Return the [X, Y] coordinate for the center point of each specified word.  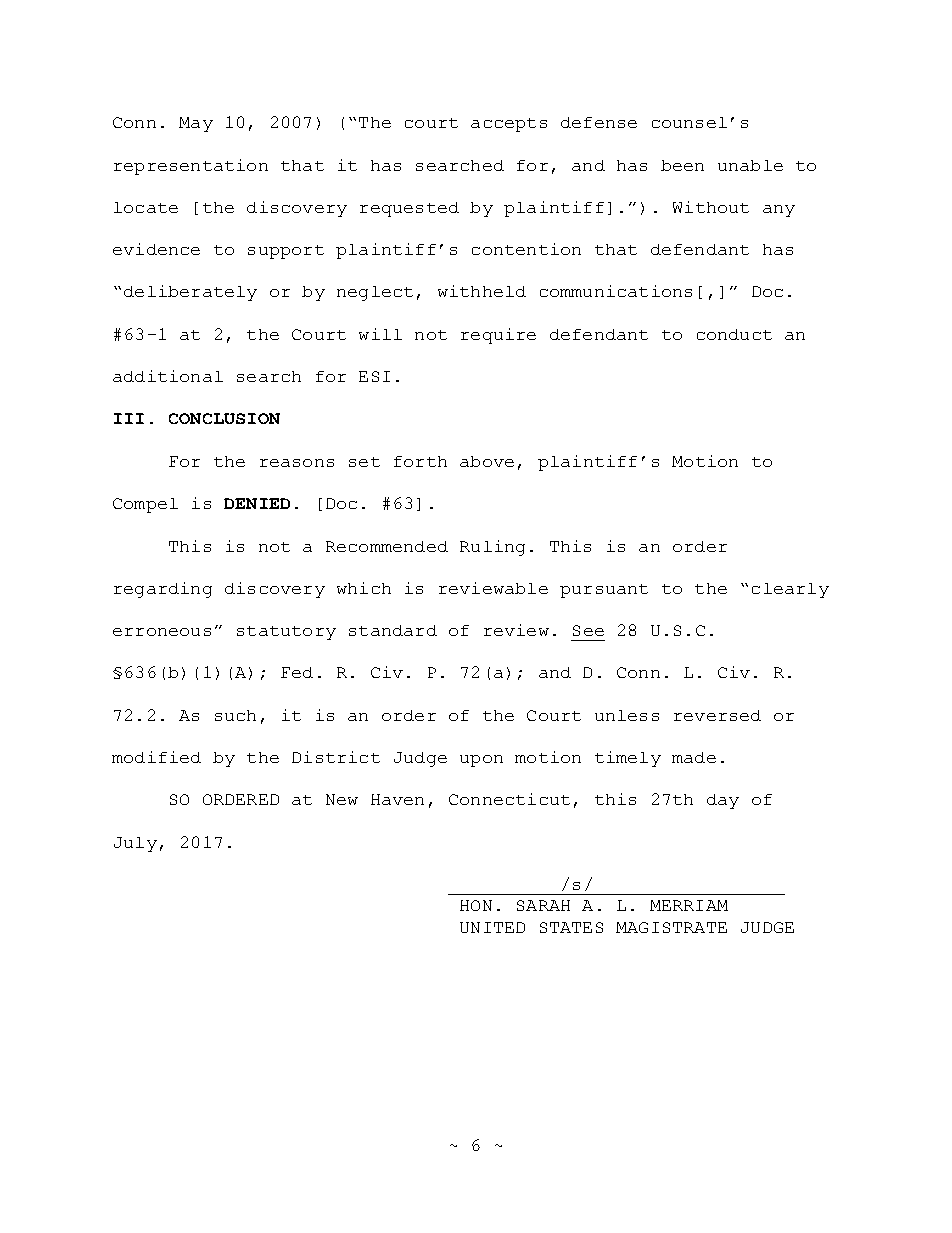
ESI [374, 376]
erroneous [162, 632]
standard [393, 630]
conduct [734, 334]
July [135, 844]
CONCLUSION [224, 418]
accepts [509, 125]
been [682, 165]
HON [476, 905]
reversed [717, 715]
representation [191, 167]
